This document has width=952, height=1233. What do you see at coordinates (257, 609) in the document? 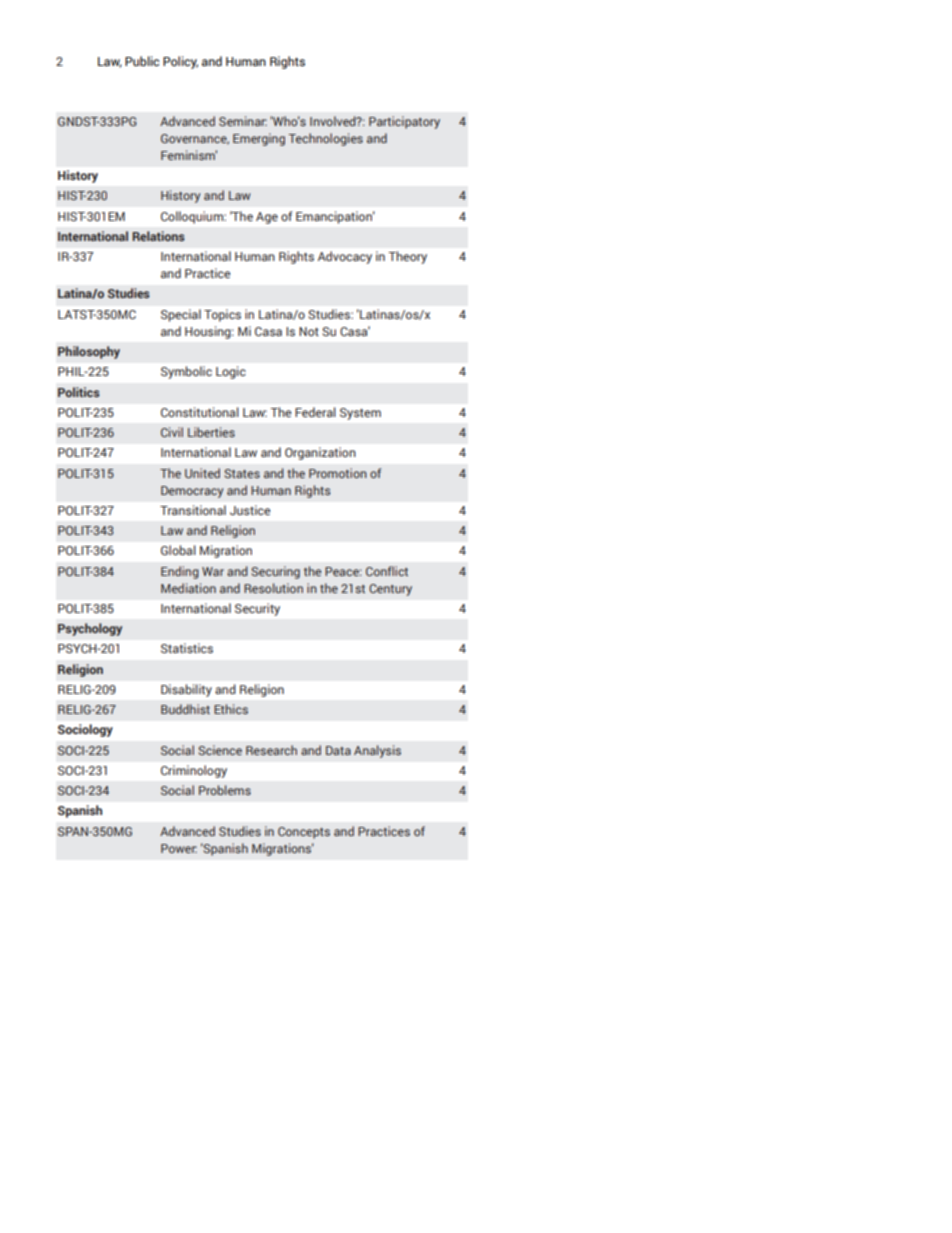
I see `Security` at bounding box center [257, 609].
